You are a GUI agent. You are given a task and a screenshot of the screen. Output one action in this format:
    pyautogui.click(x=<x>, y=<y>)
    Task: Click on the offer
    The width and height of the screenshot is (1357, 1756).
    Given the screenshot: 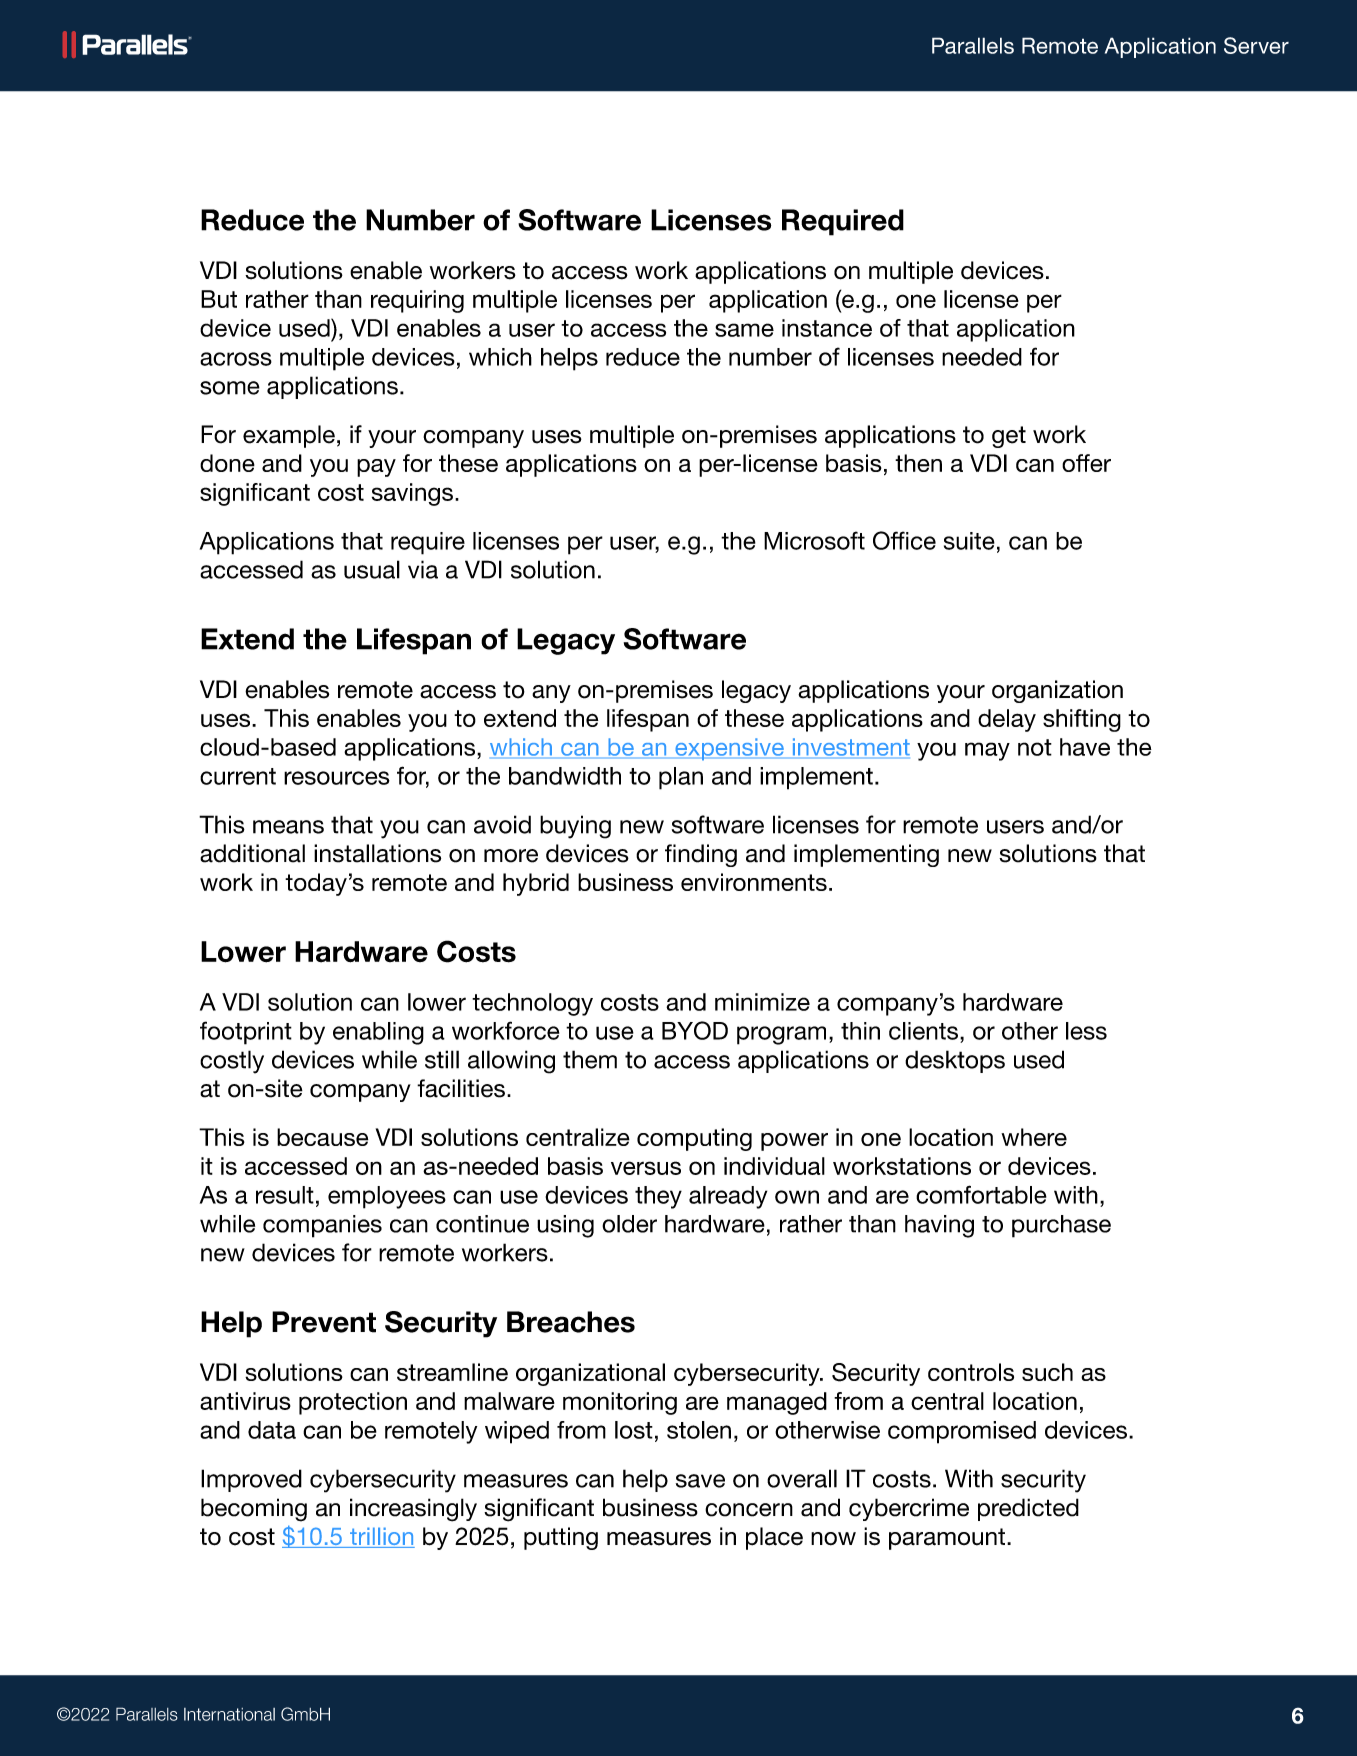 What is the action you would take?
    pyautogui.click(x=1086, y=463)
